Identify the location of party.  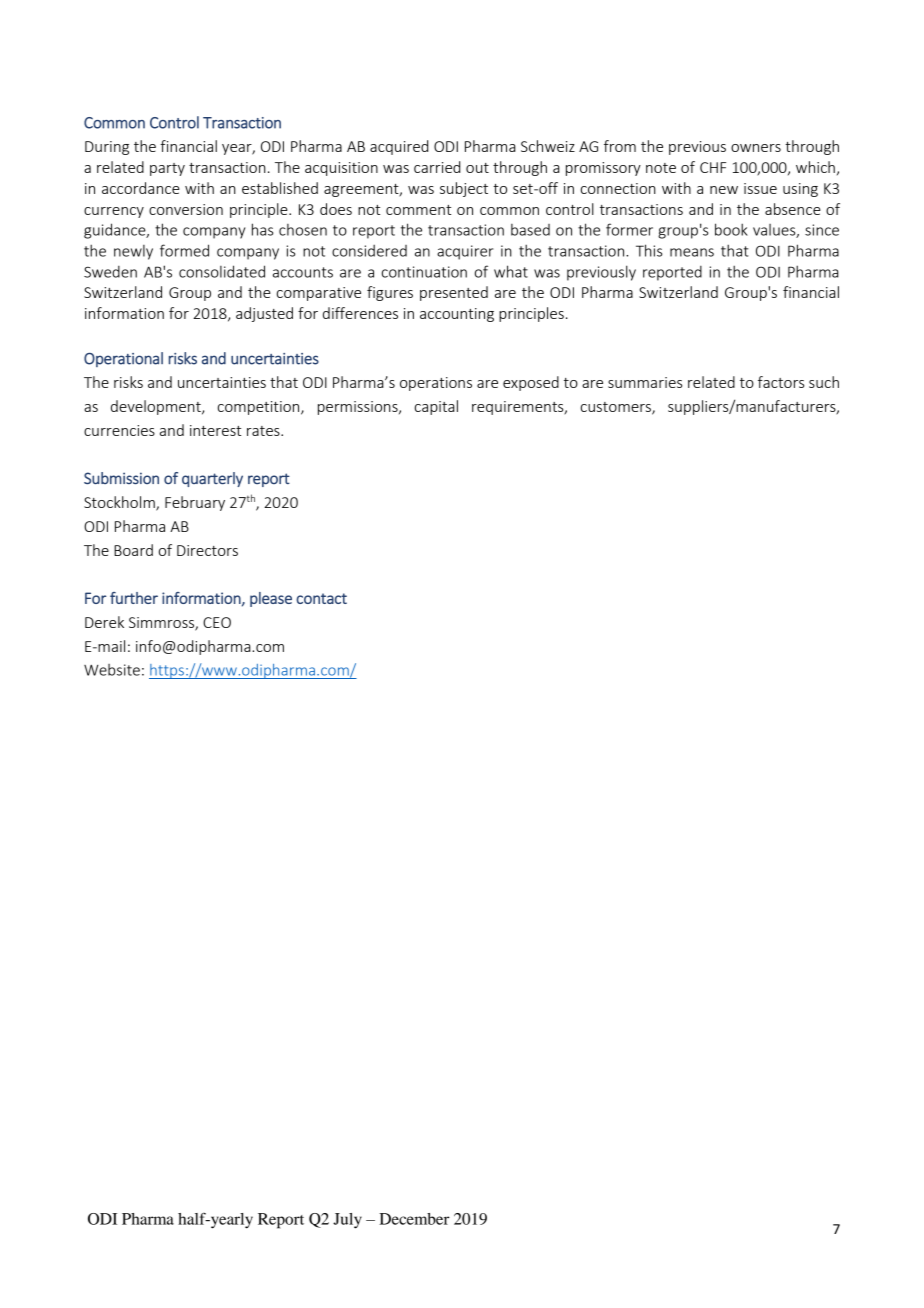
(167, 169).
